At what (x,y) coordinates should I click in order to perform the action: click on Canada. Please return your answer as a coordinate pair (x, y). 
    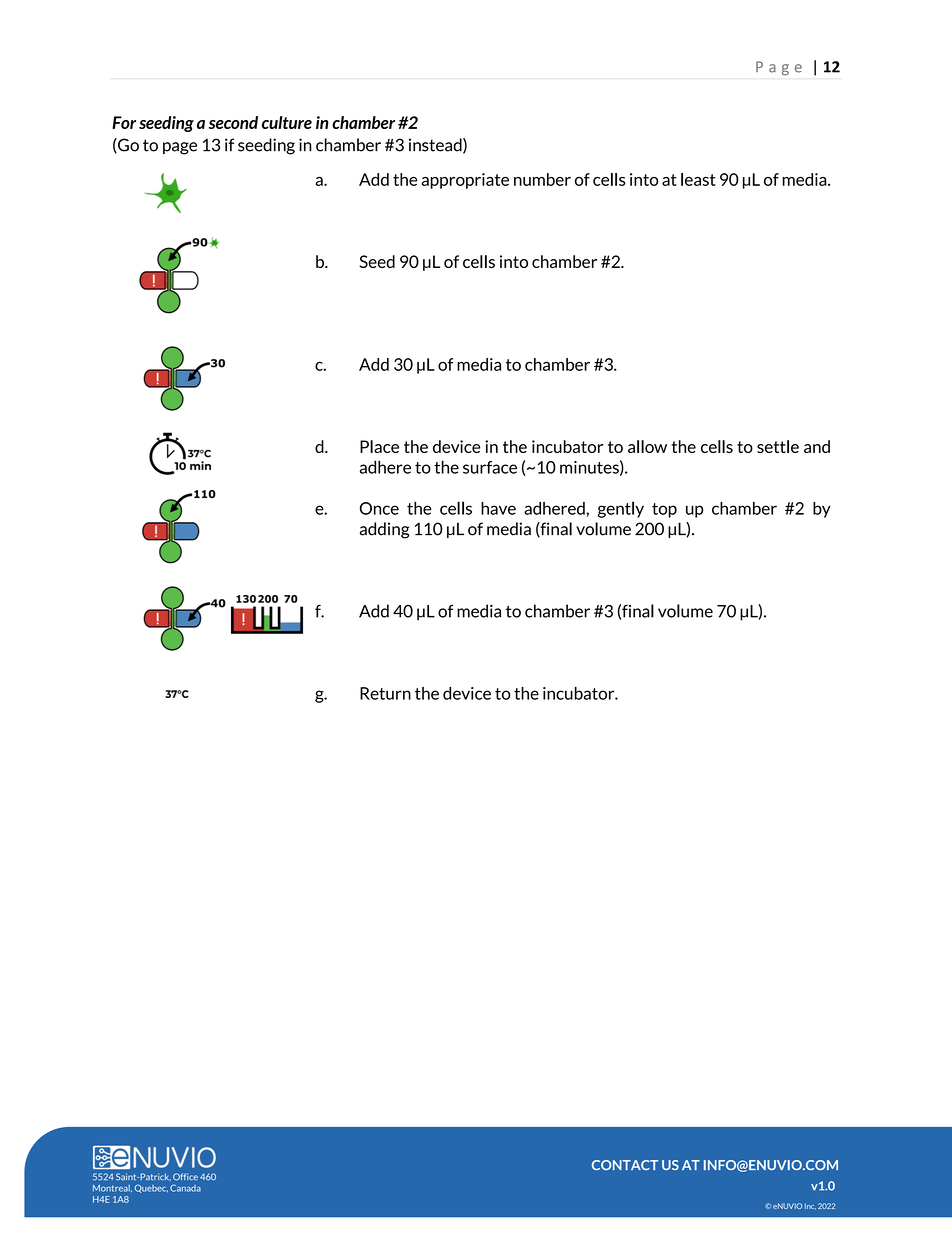
    Looking at the image, I should click on (185, 1188).
